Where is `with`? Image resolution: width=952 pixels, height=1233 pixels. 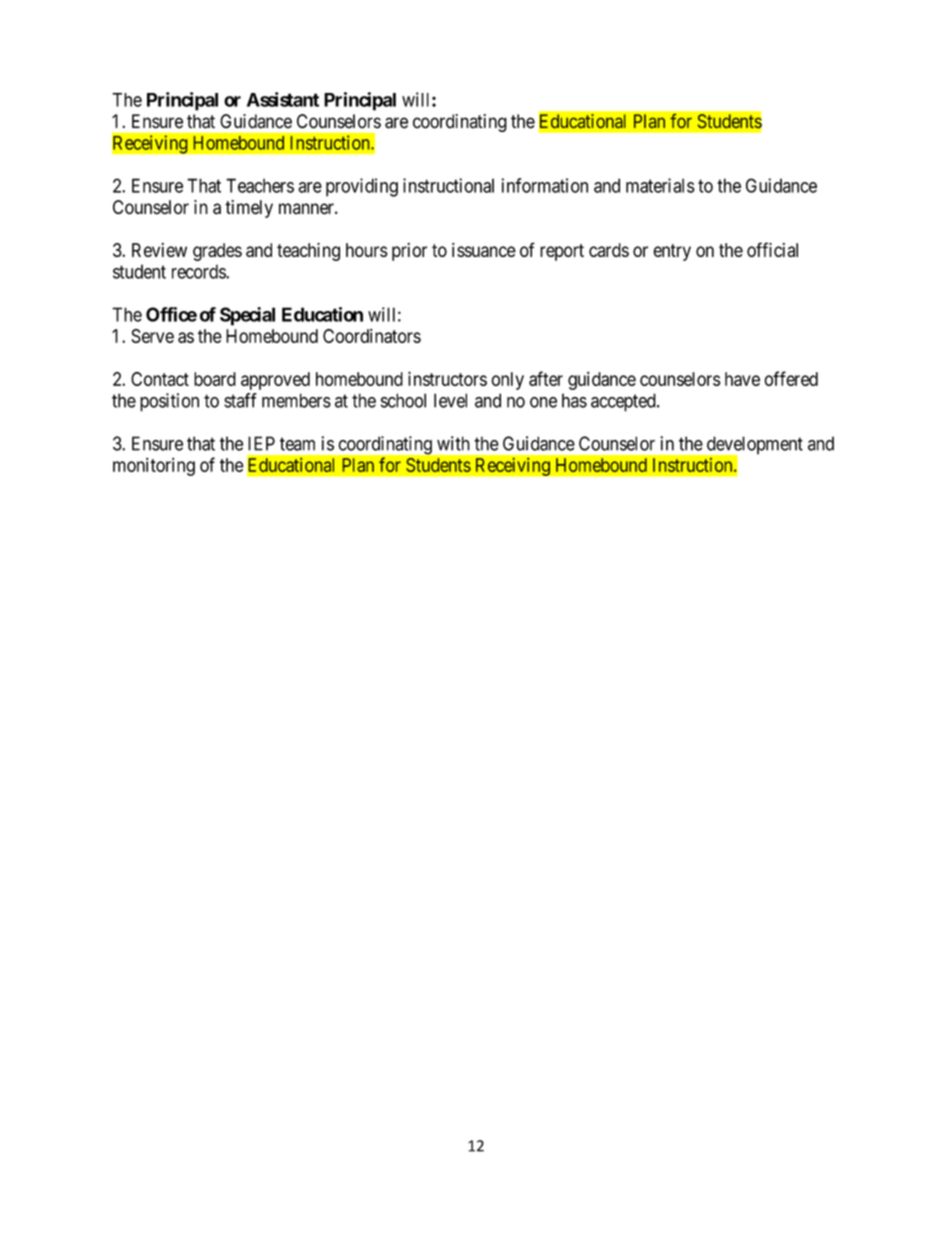
with is located at coordinates (453, 443).
